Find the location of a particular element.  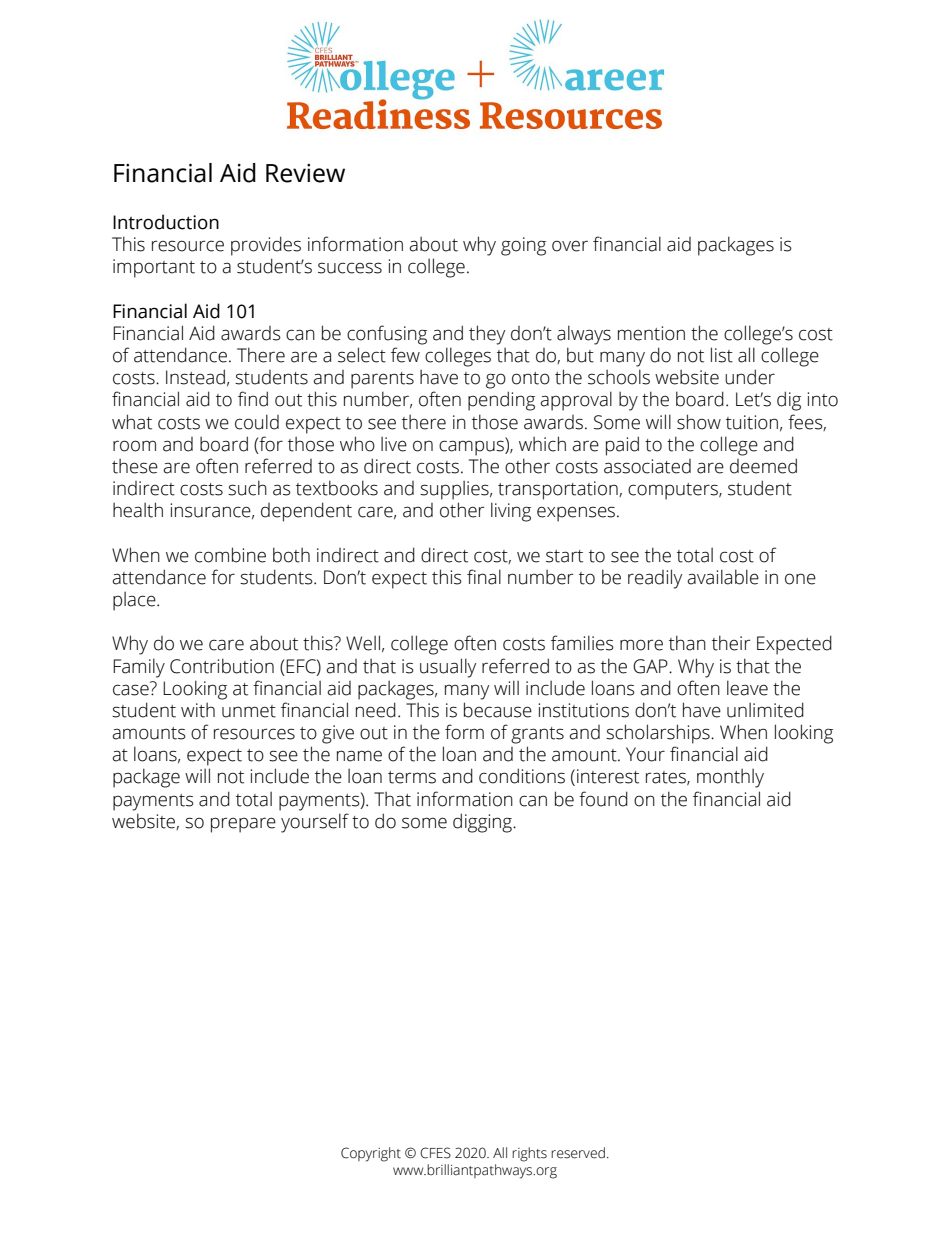

Introduction is located at coordinates (166, 222).
